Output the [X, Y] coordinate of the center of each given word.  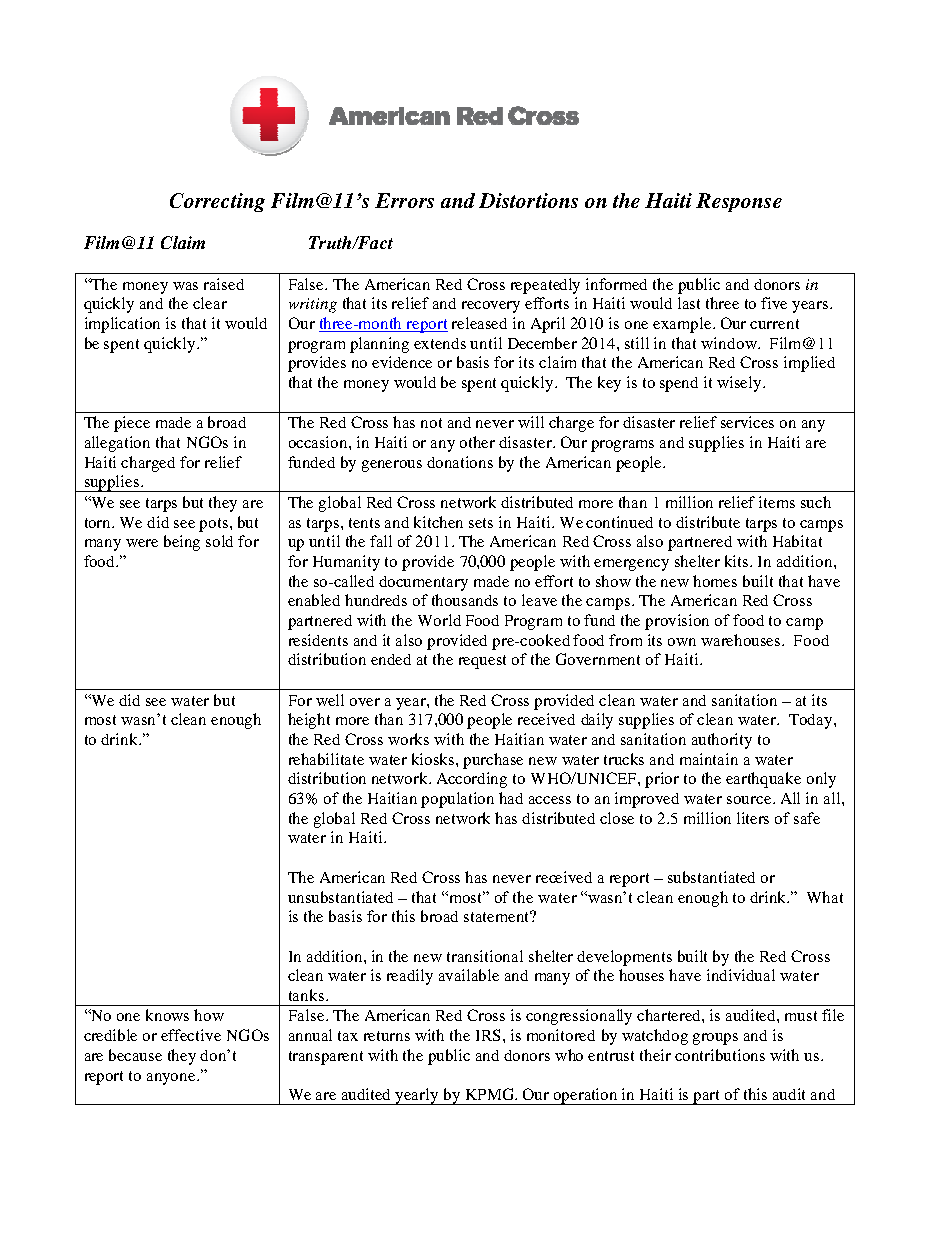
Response [739, 202]
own [682, 642]
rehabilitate [326, 759]
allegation [117, 444]
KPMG [491, 1094]
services [747, 422]
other [477, 442]
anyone [172, 1079]
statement [498, 916]
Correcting [217, 202]
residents [318, 640]
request [482, 662]
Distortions [528, 200]
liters [753, 818]
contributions [720, 1055]
